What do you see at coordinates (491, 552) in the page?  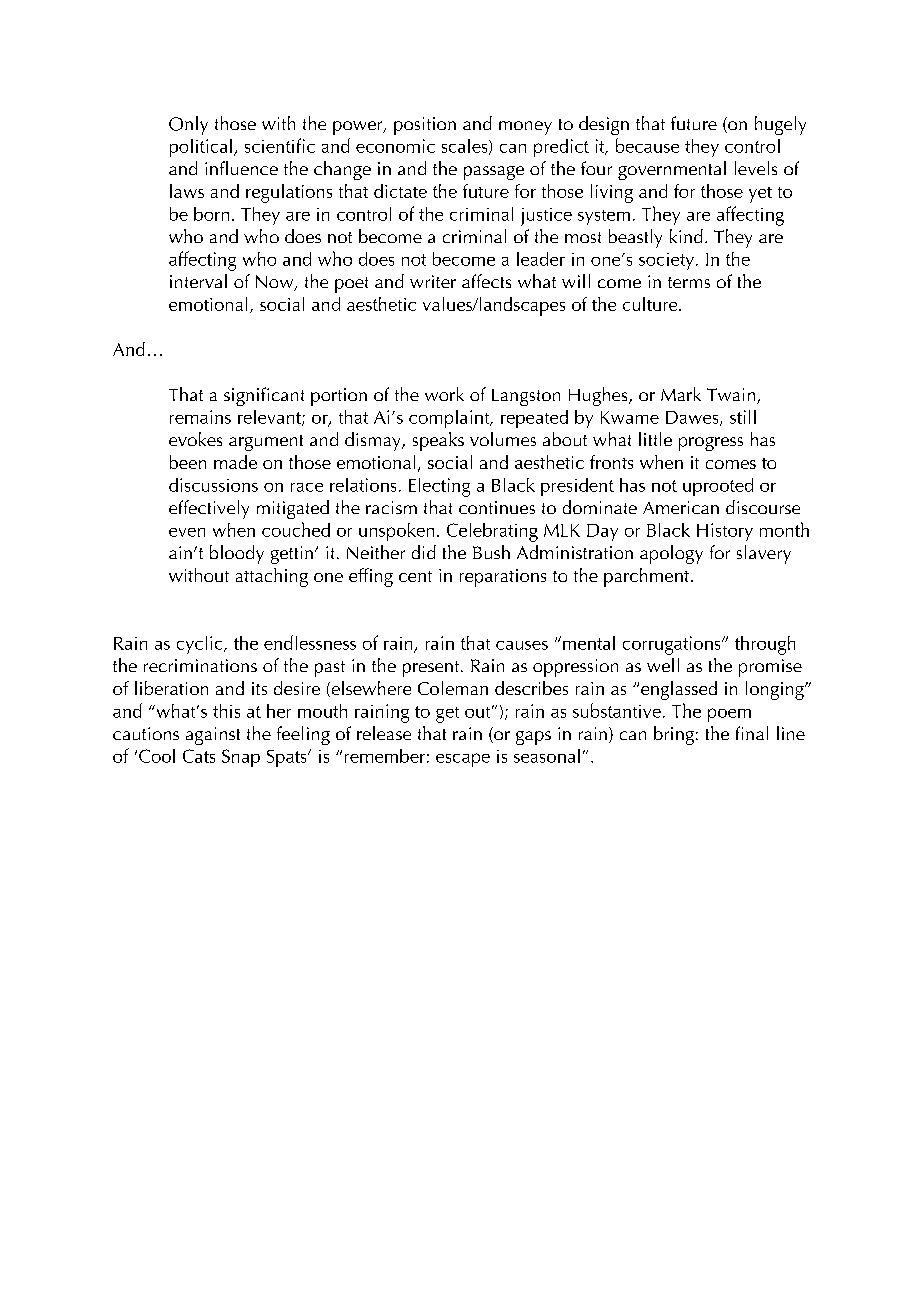 I see `Bush` at bounding box center [491, 552].
